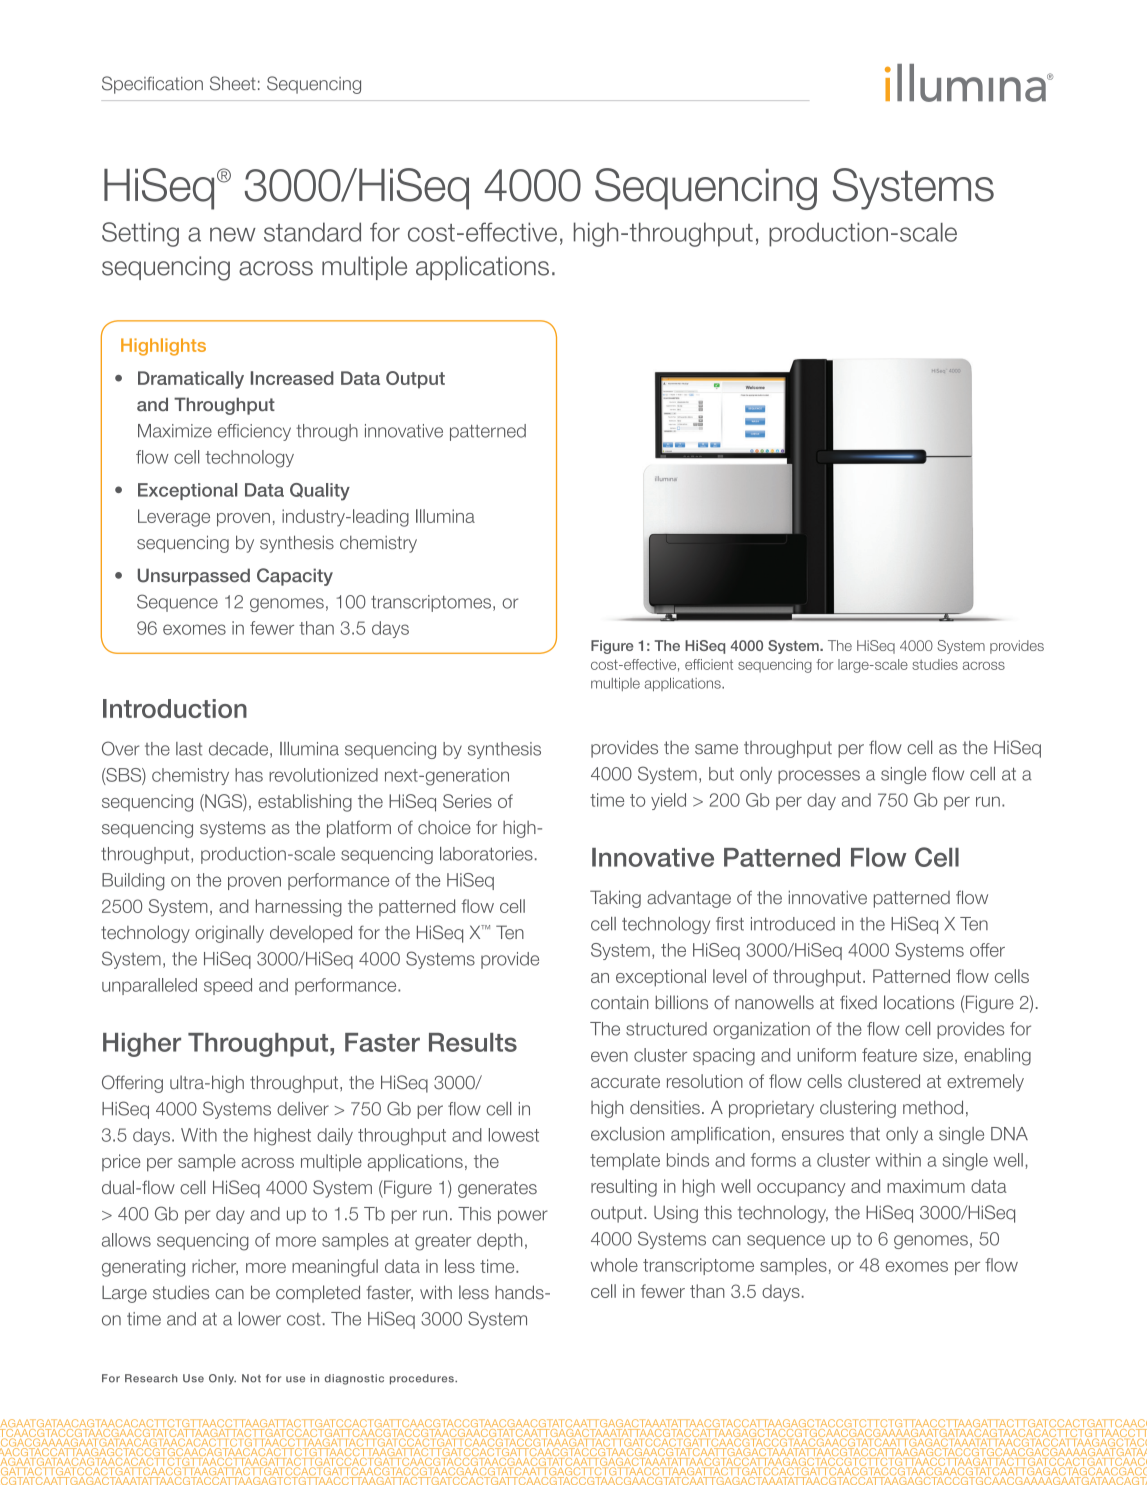  I want to click on Quality, so click(320, 492).
